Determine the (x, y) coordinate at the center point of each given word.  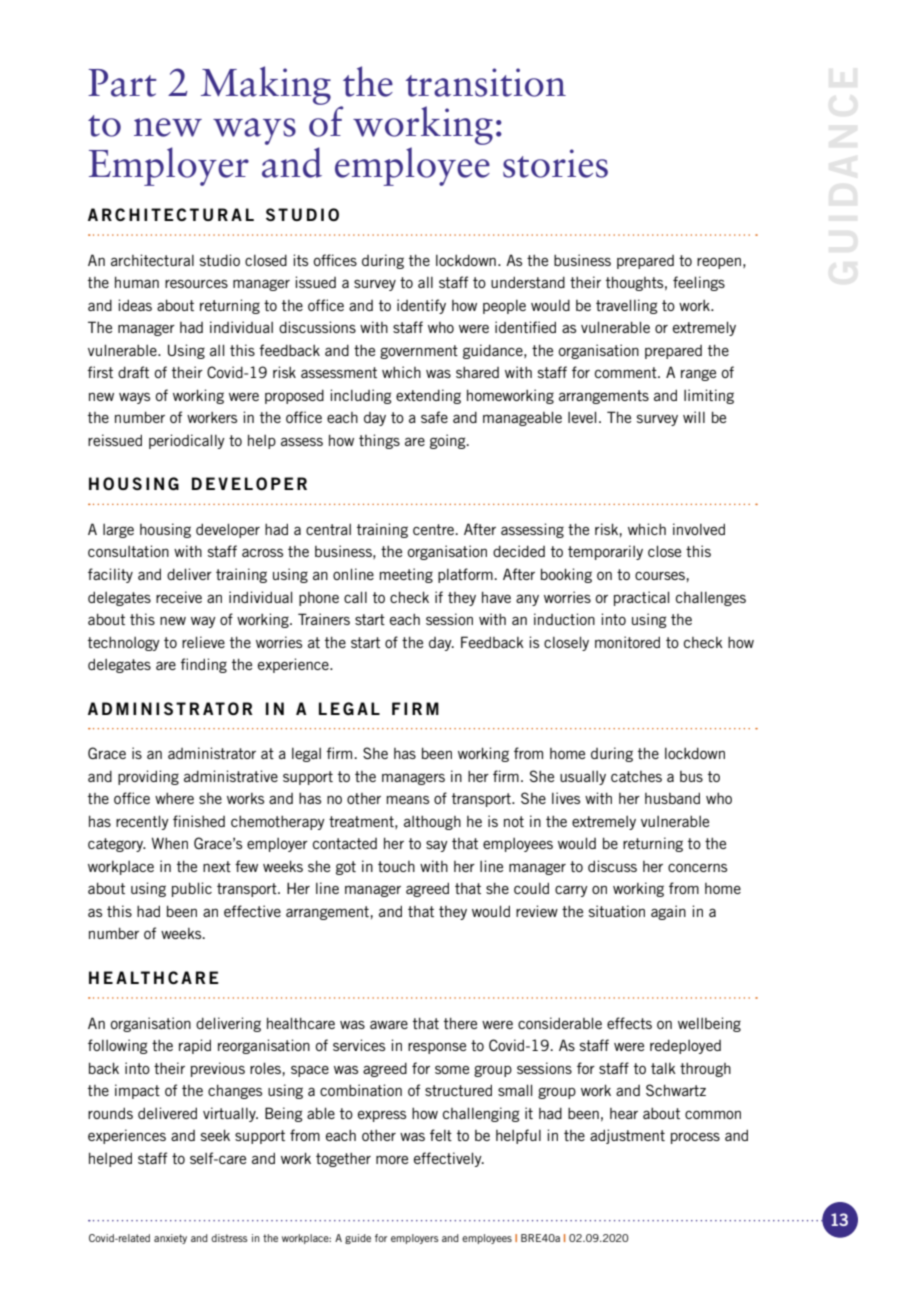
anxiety (170, 1239)
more (392, 1159)
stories (555, 163)
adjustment (627, 1136)
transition (486, 82)
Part (122, 83)
